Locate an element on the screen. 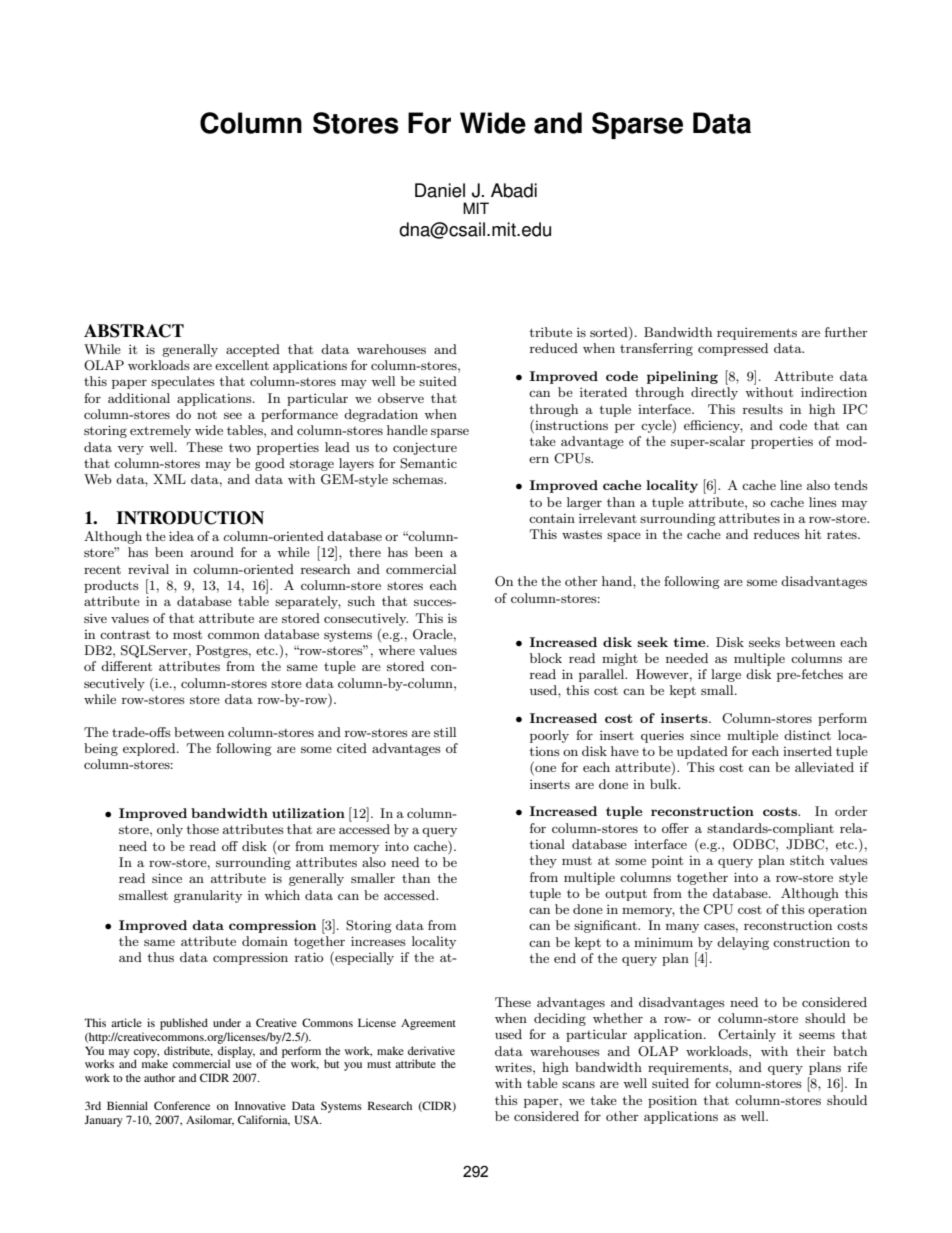  contain is located at coordinates (552, 518).
